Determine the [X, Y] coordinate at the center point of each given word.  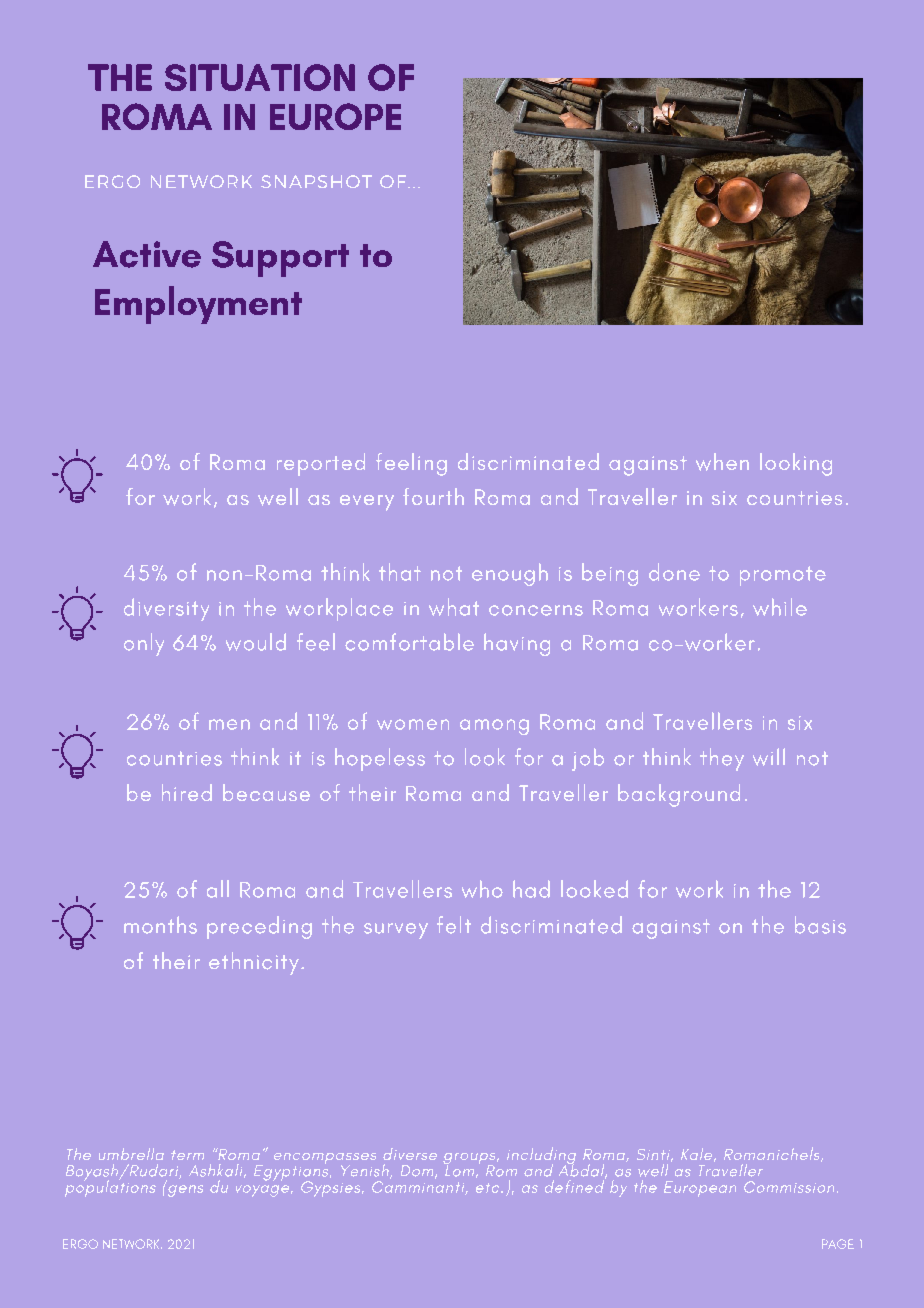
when [722, 462]
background [679, 795]
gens [184, 1190]
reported [321, 464]
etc [489, 1188]
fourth [433, 496]
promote [783, 576]
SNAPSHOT [316, 181]
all [218, 889]
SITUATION [260, 77]
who [482, 889]
